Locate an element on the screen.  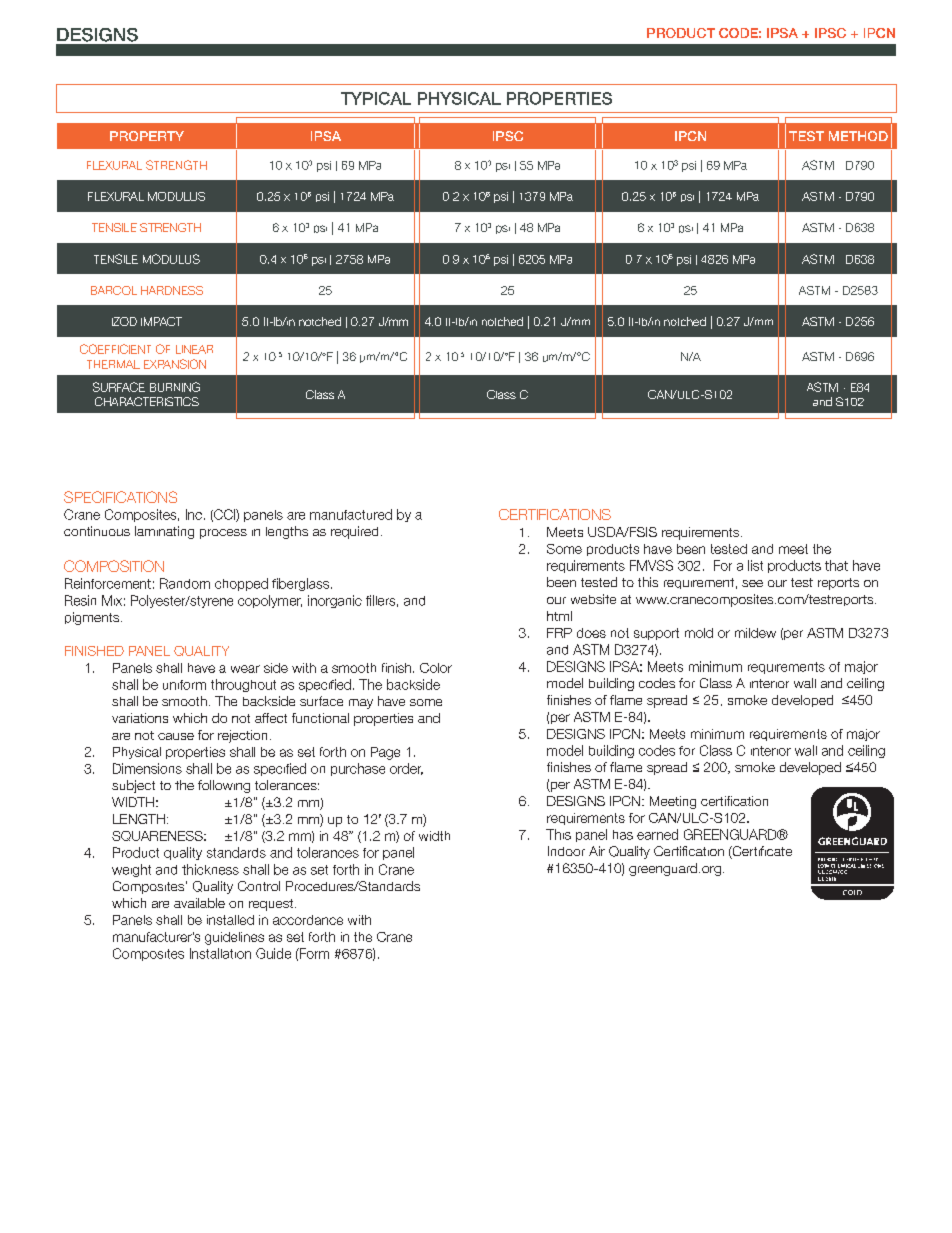
PROPERTY is located at coordinates (147, 136).
